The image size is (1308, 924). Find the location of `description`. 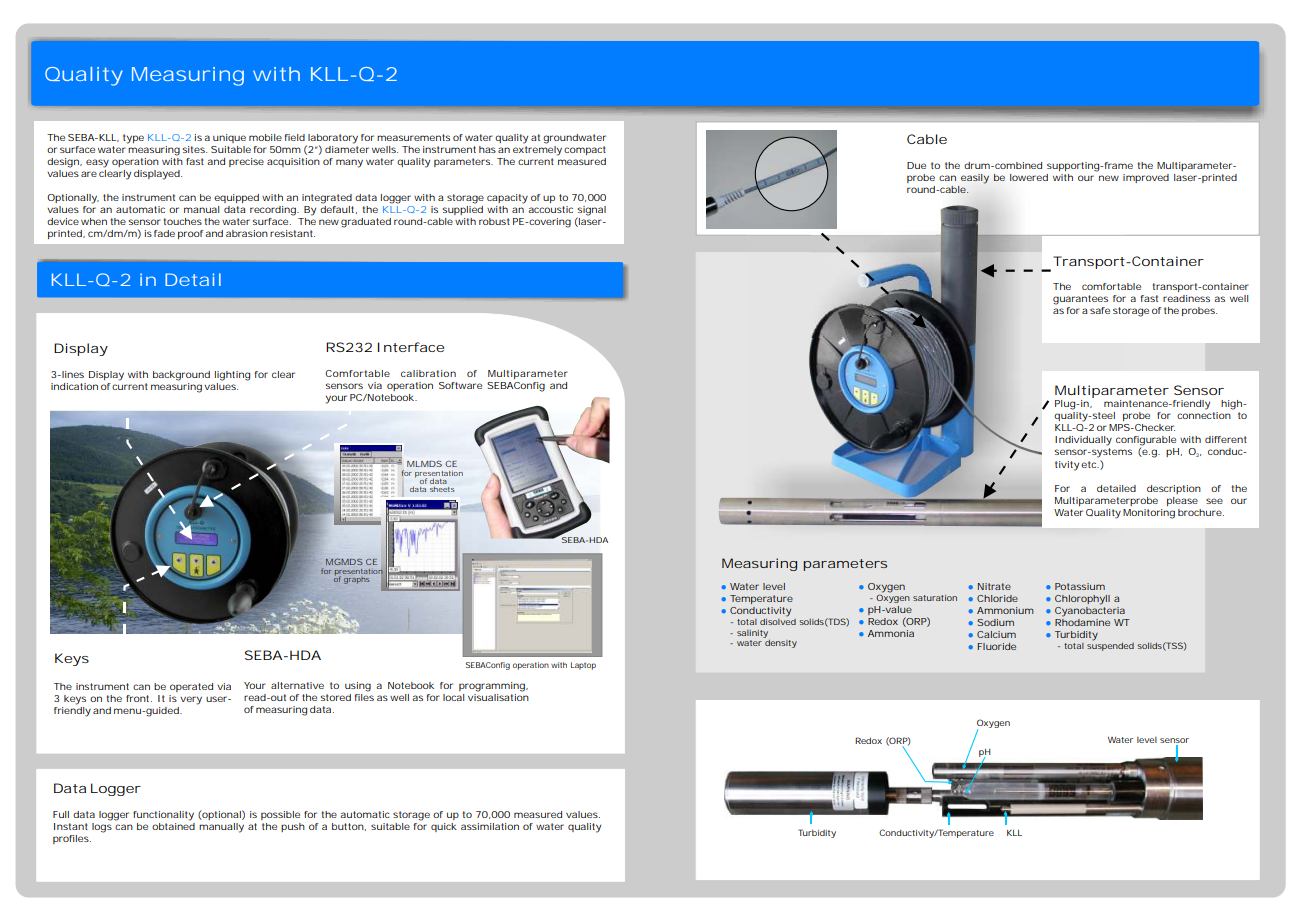

description is located at coordinates (1174, 489).
